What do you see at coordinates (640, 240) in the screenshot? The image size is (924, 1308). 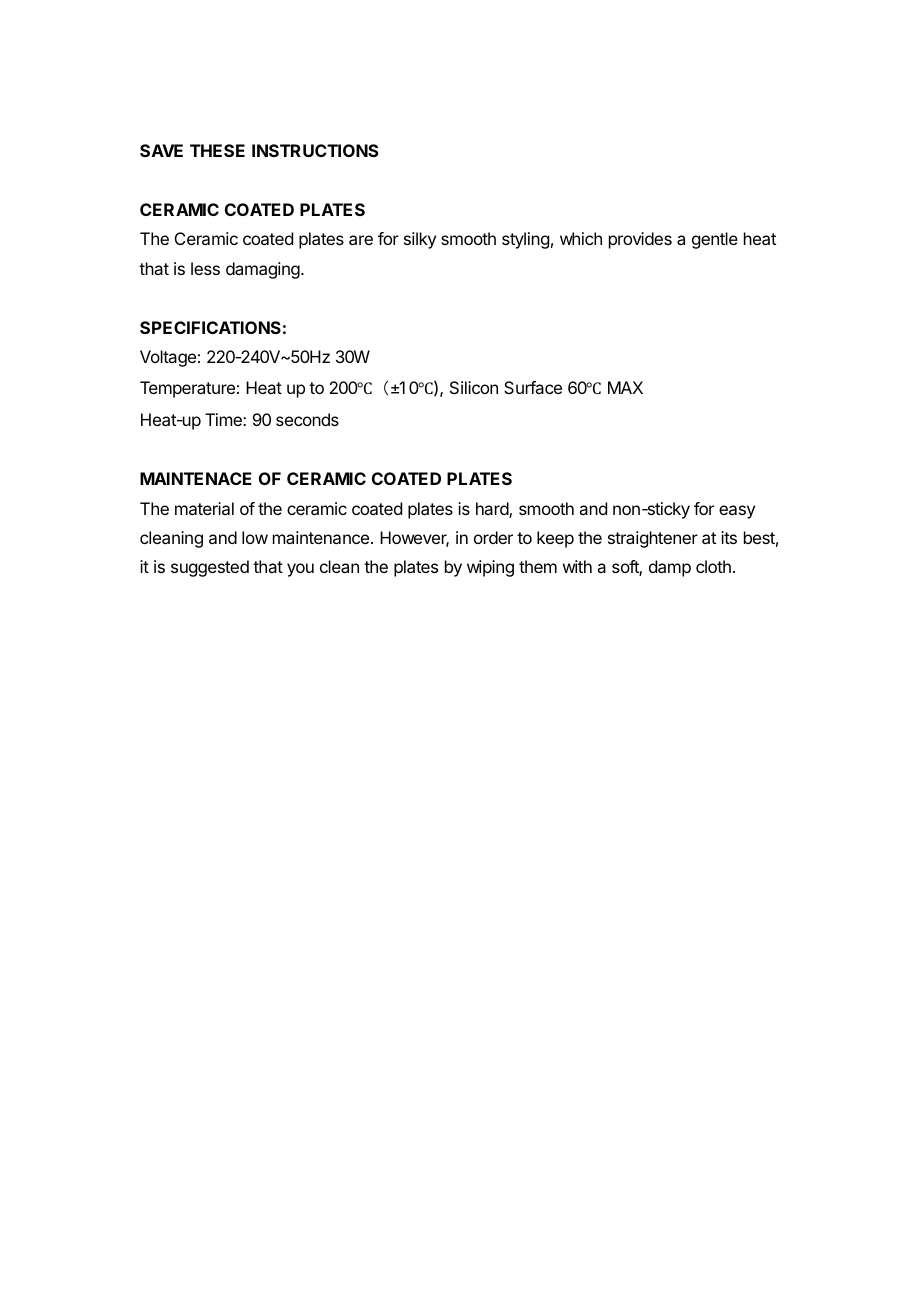 I see `provides` at bounding box center [640, 240].
